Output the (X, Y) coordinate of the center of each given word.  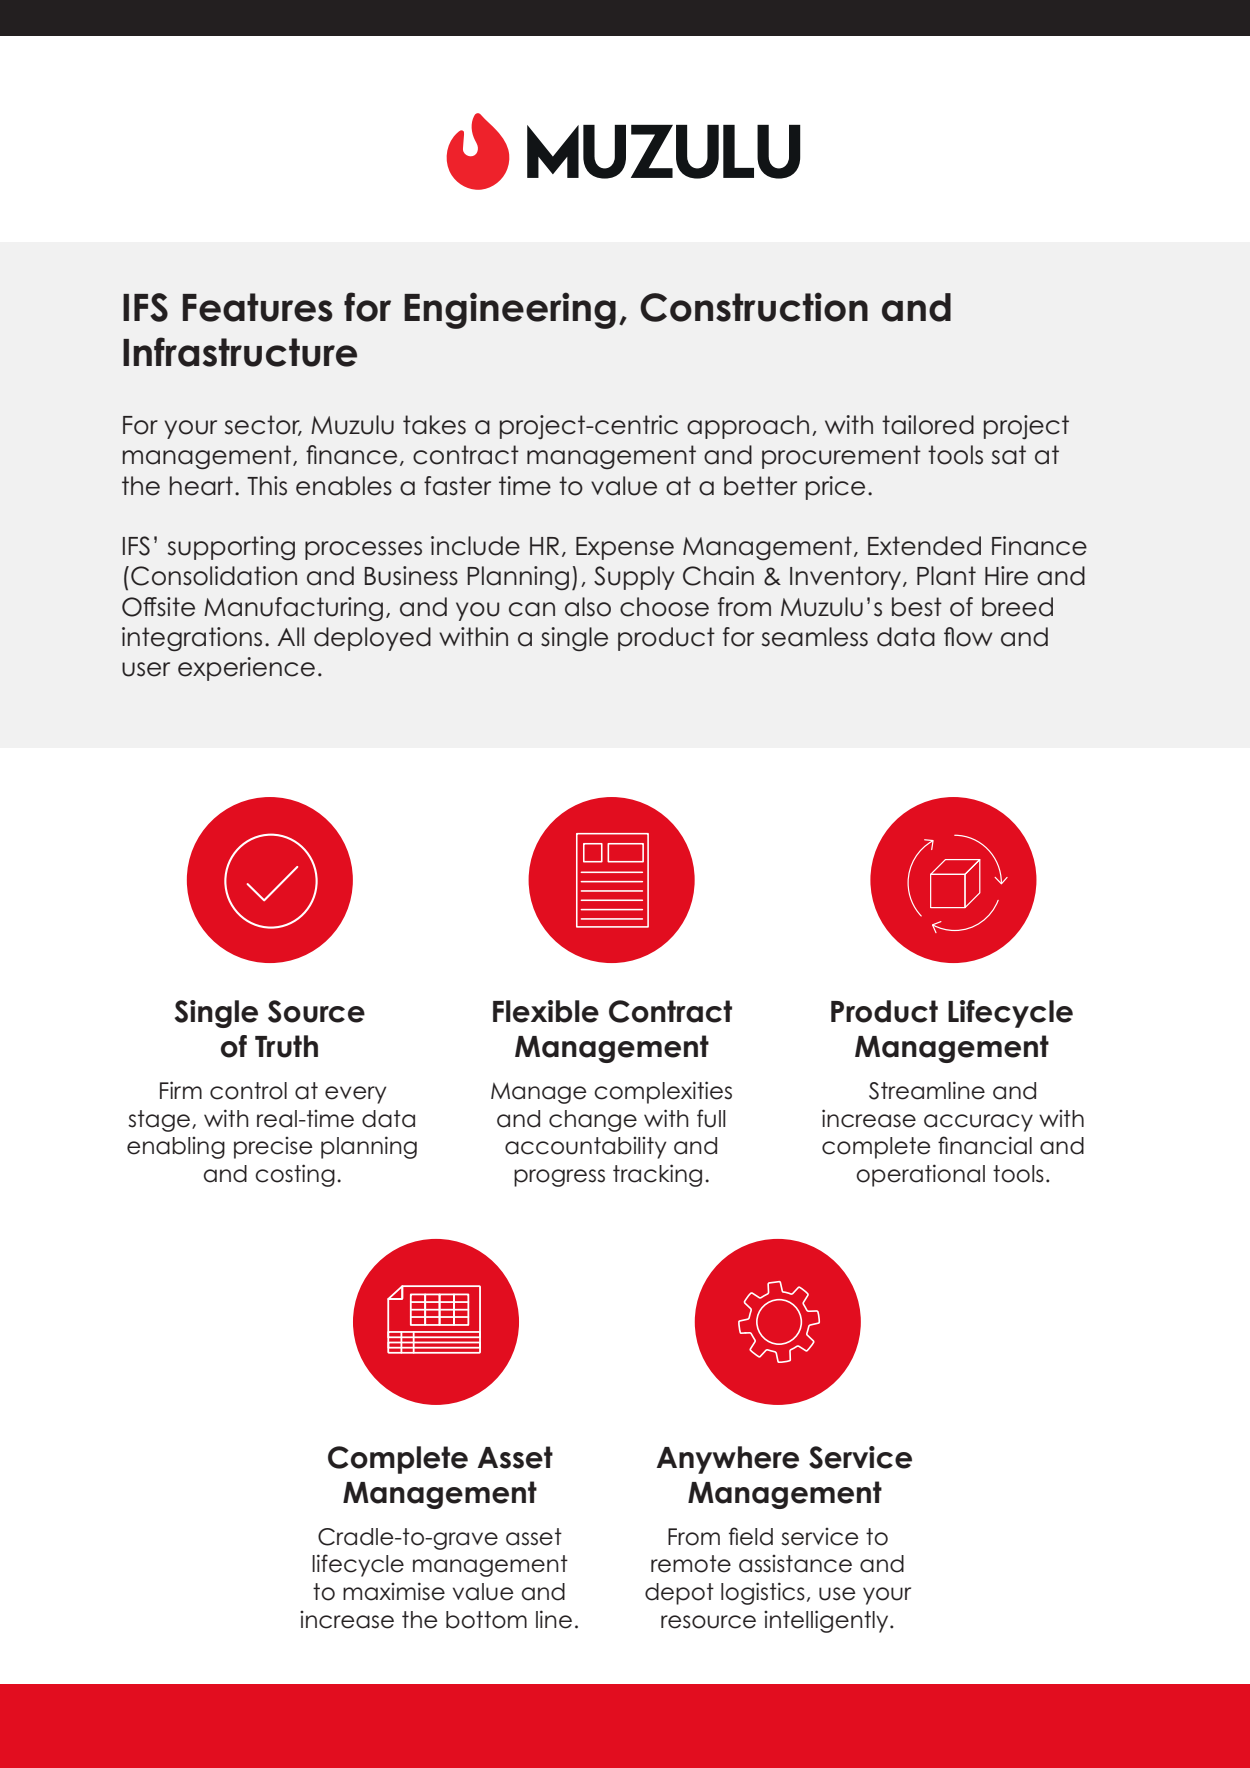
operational (920, 1175)
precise (273, 1148)
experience (246, 669)
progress (559, 1178)
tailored (928, 425)
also (588, 607)
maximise (394, 1591)
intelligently (827, 1621)
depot (679, 1594)
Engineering (510, 310)
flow (968, 637)
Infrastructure (240, 352)
